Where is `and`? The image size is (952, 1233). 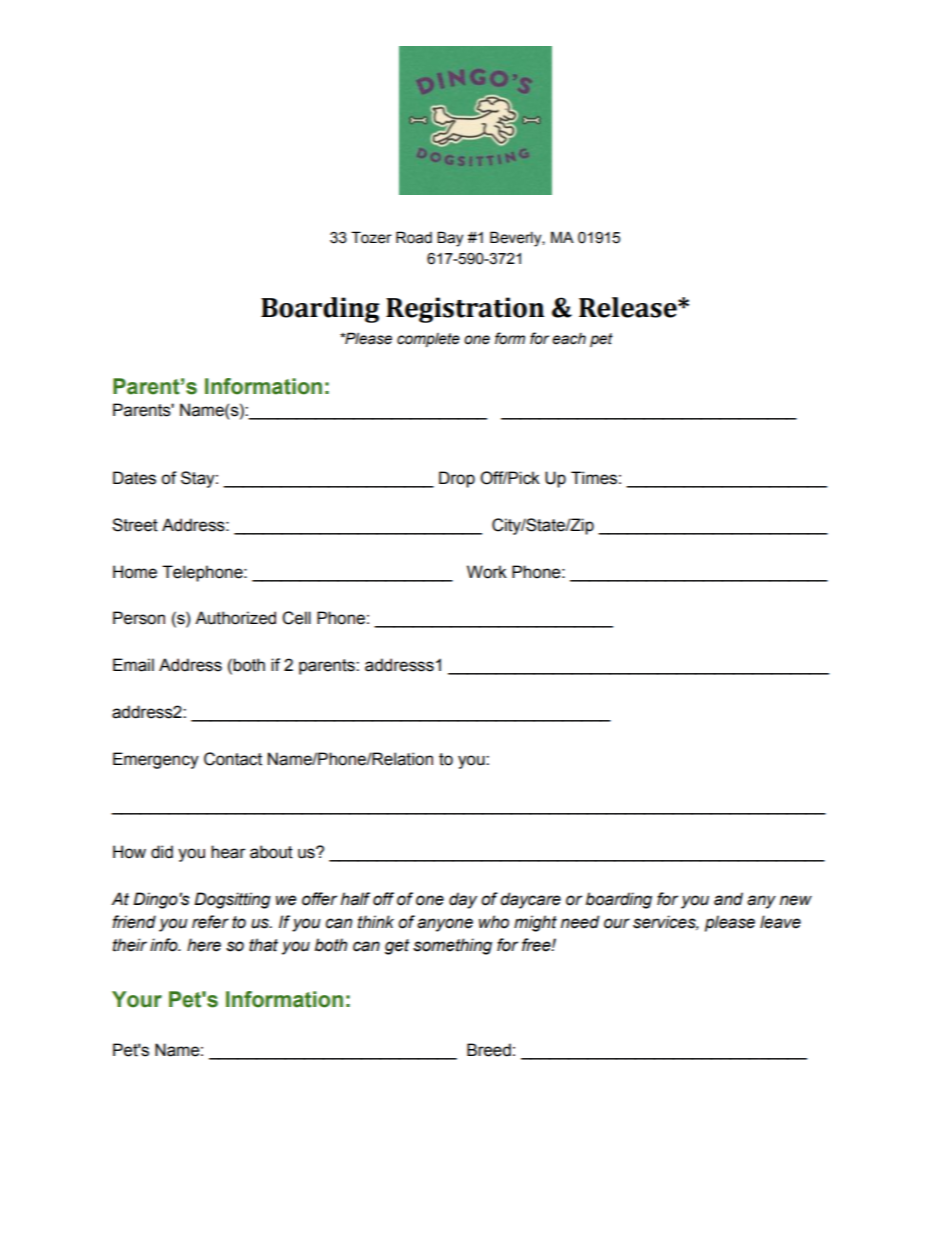 and is located at coordinates (728, 899).
